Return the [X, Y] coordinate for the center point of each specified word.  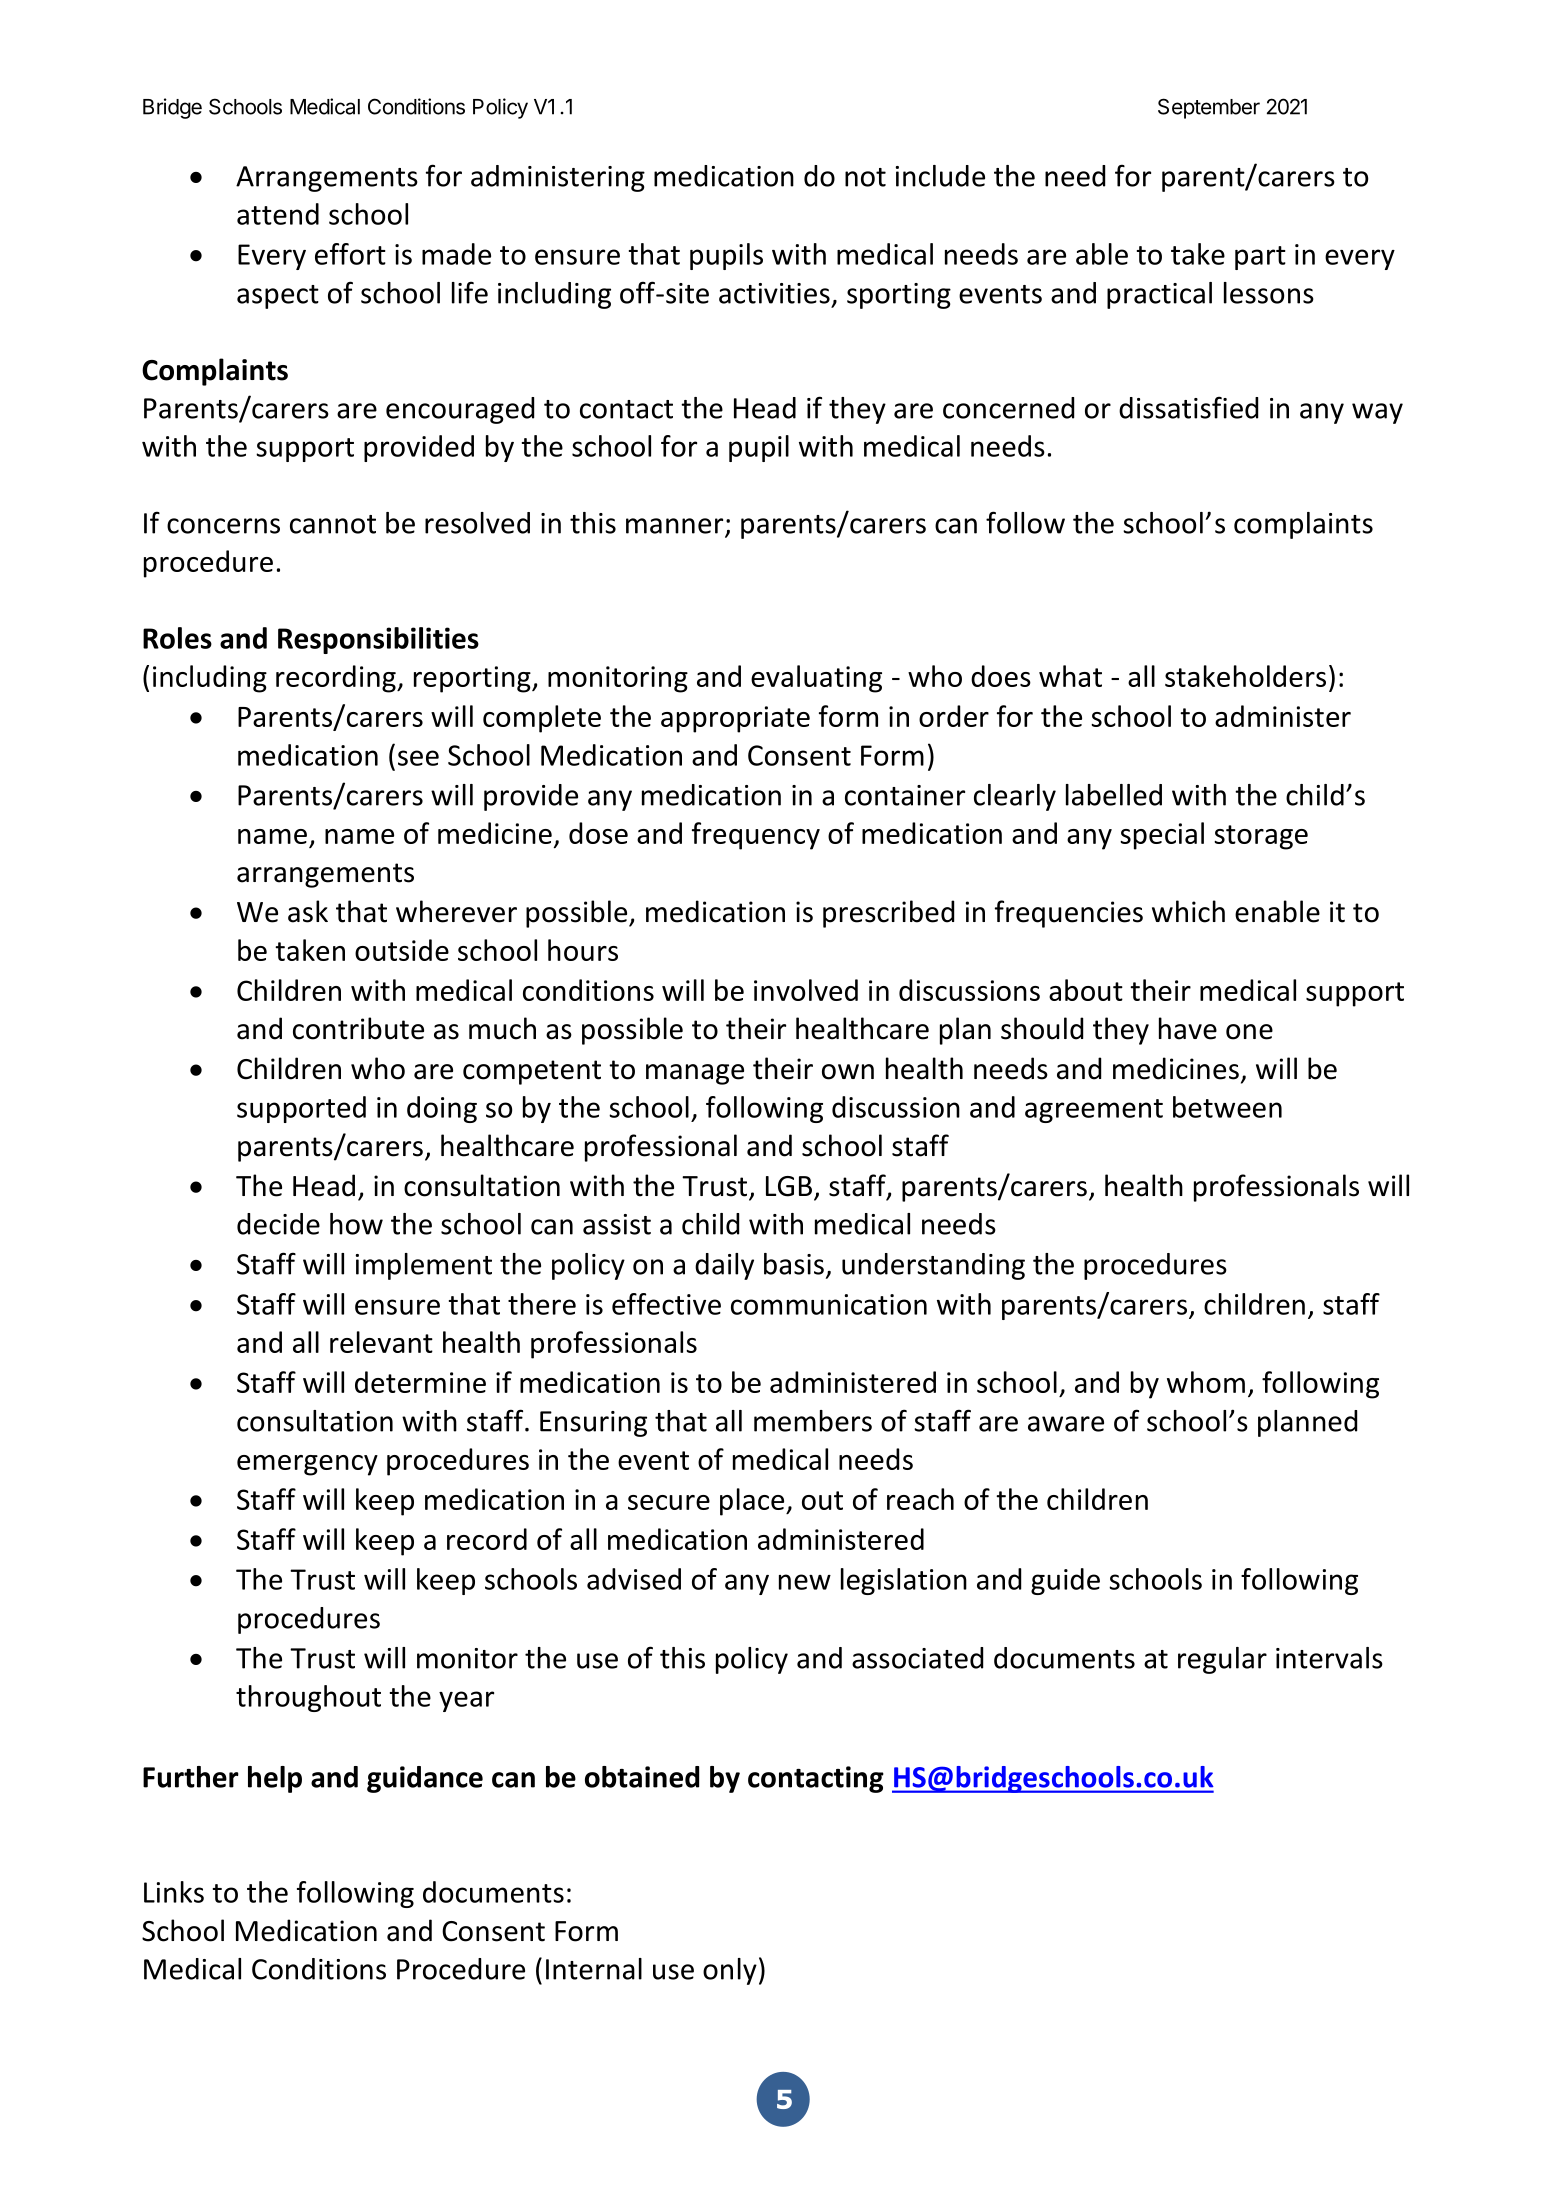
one [1249, 1032]
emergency [307, 1465]
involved [806, 990]
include [940, 176]
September [1209, 108]
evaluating [816, 679]
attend [278, 214]
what [1070, 676]
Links [174, 1892]
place [753, 1502]
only [730, 1971]
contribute [358, 1028]
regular [1222, 1660]
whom [1206, 1382]
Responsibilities [378, 640]
